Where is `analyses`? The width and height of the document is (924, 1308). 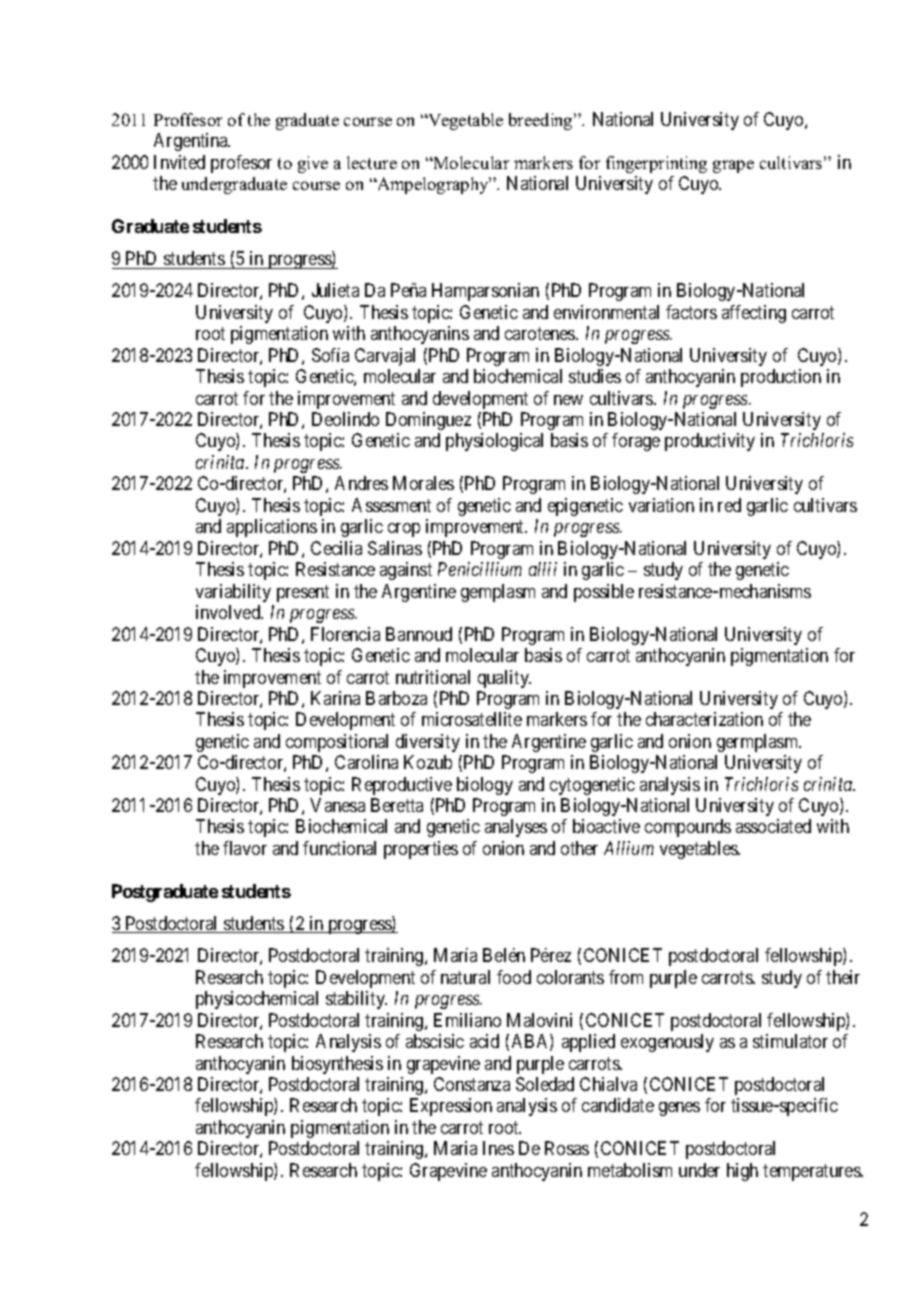
analyses is located at coordinates (516, 828).
